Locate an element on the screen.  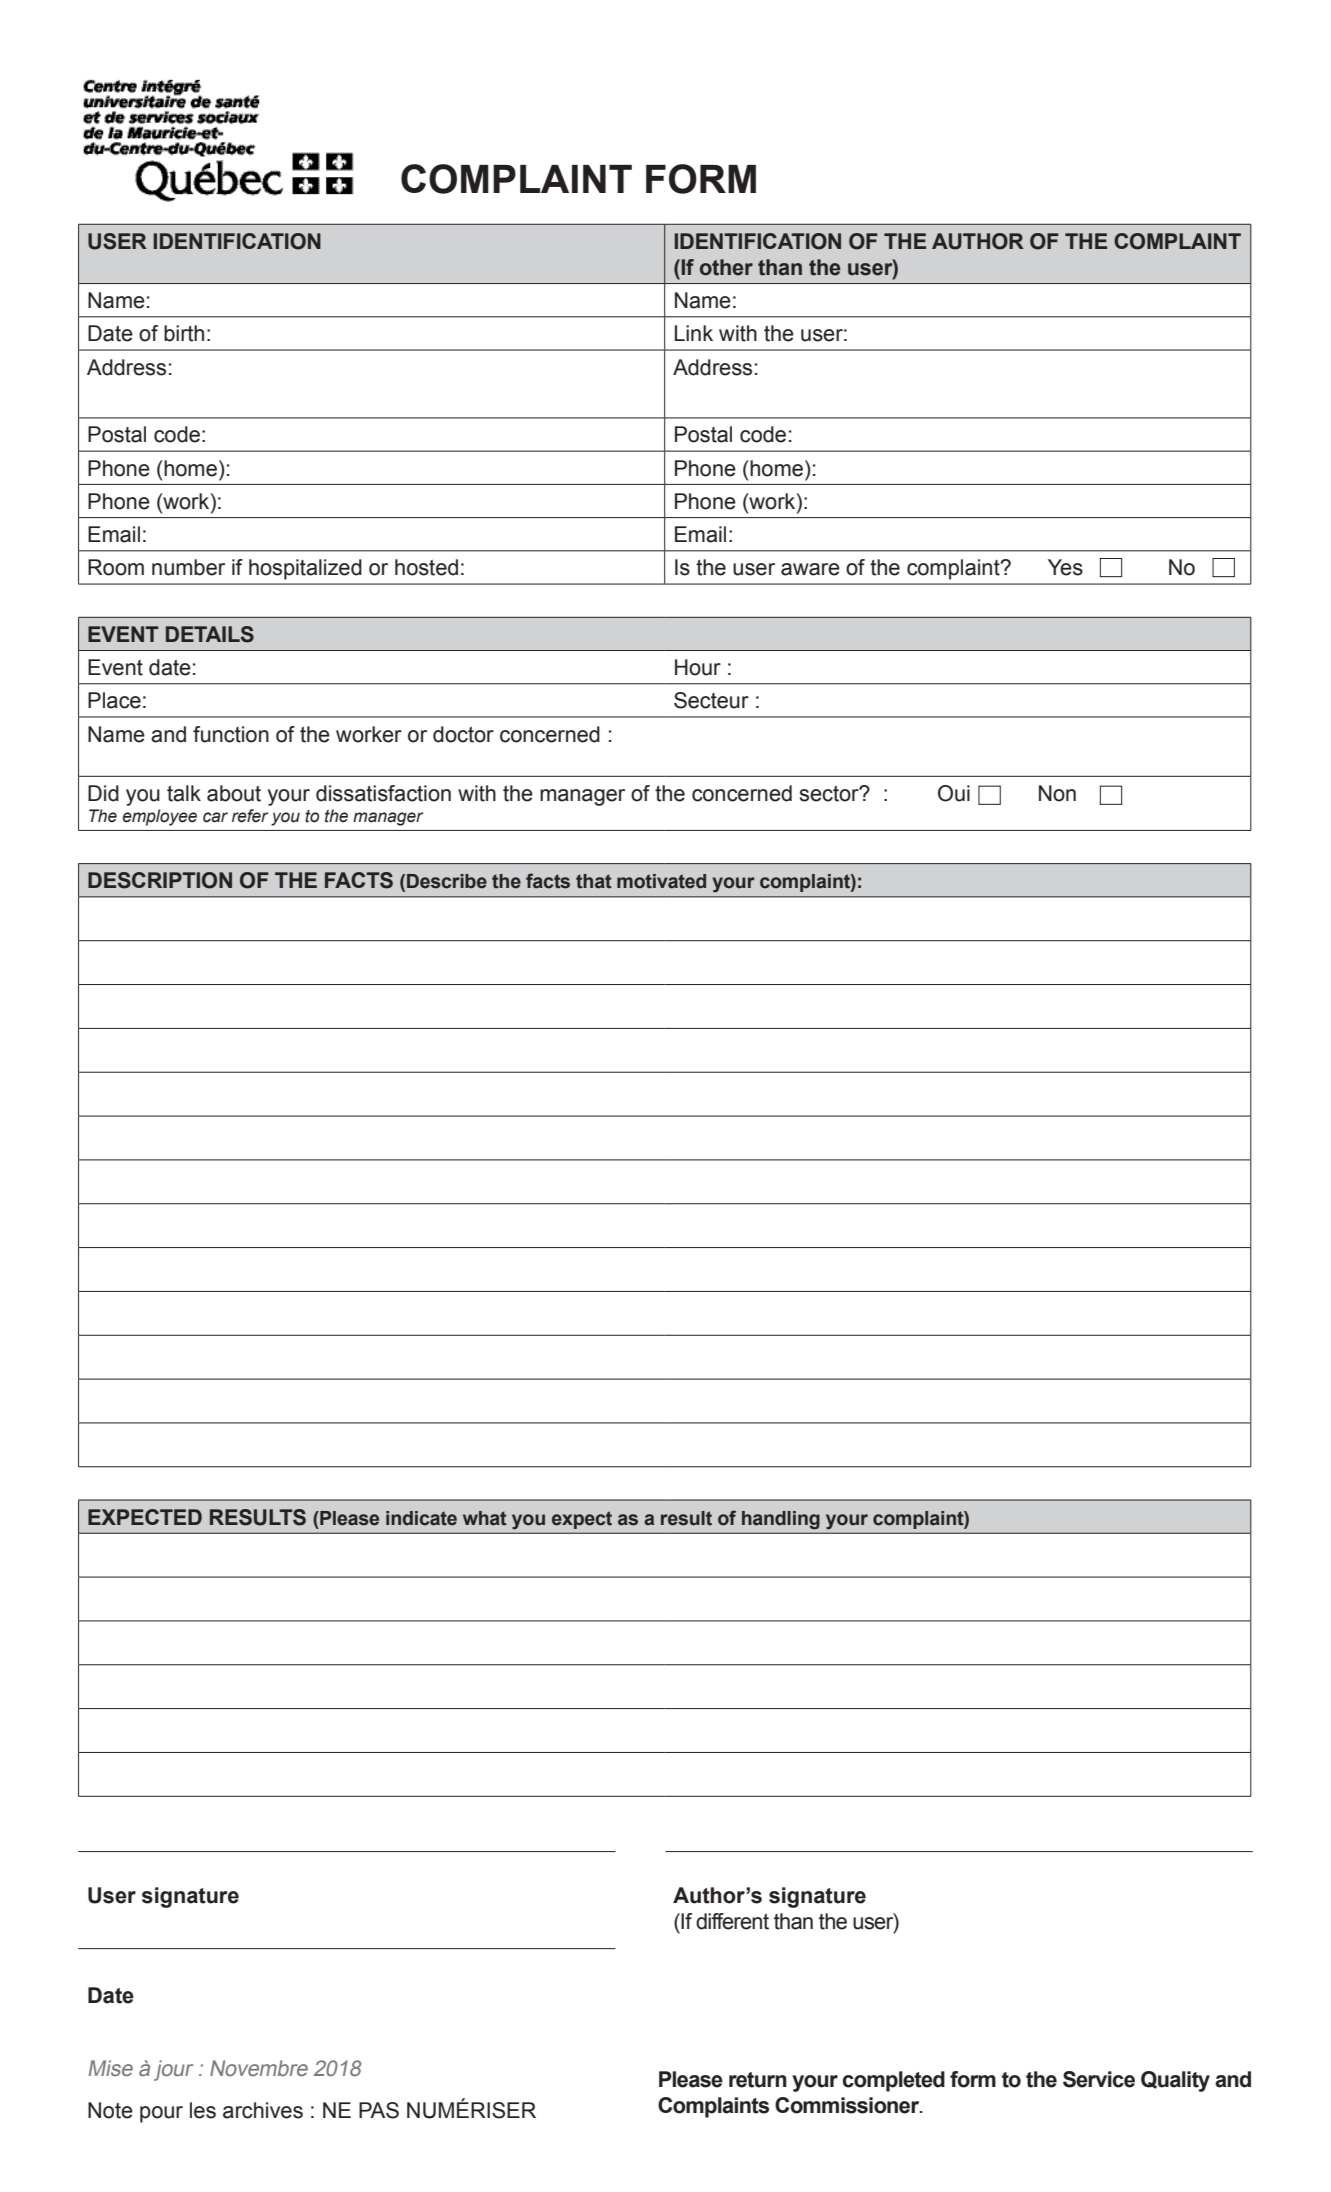
return is located at coordinates (758, 2080).
